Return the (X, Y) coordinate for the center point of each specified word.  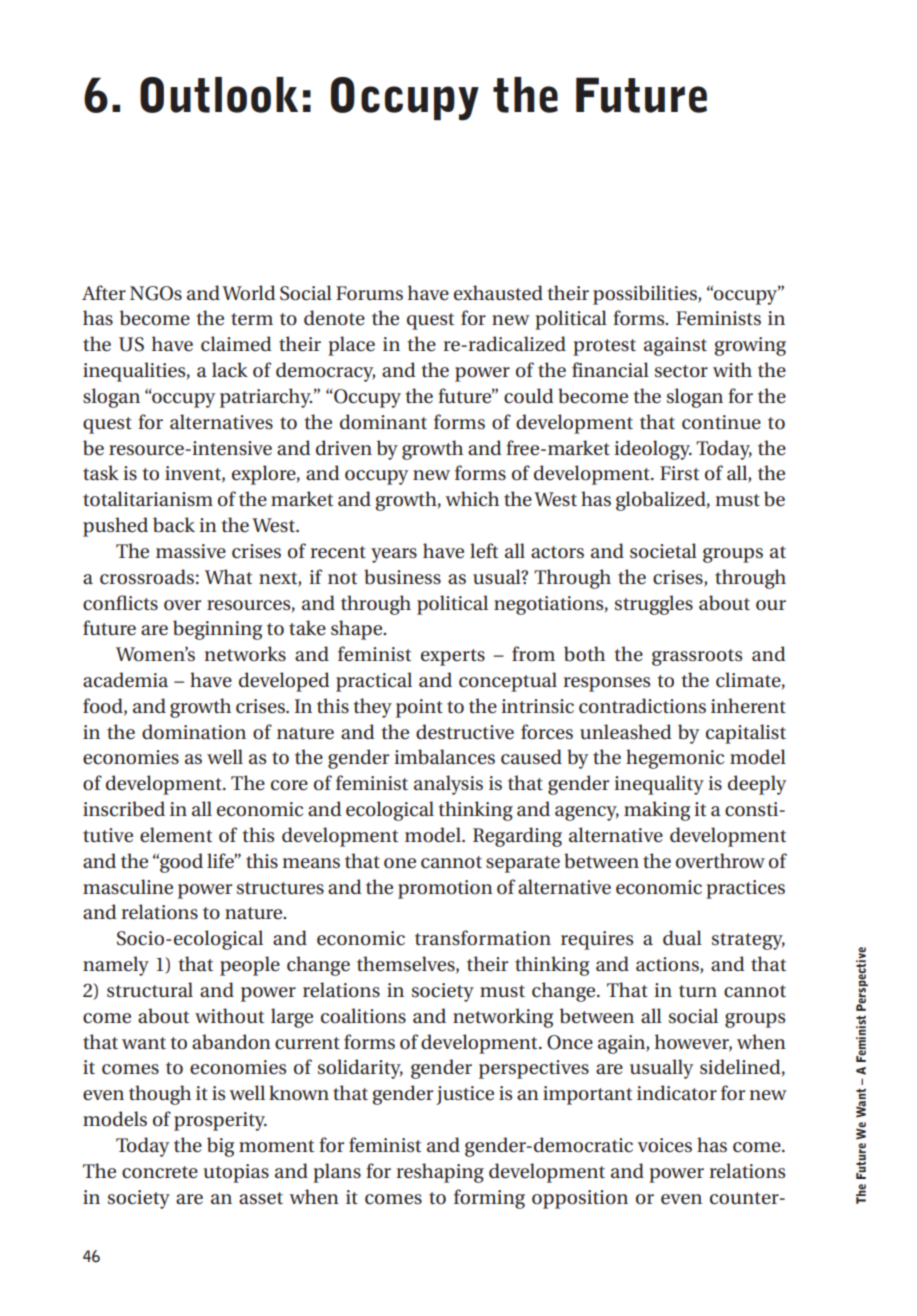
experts (453, 657)
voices (665, 1145)
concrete (160, 1172)
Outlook (219, 95)
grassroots (697, 657)
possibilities (646, 295)
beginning (217, 630)
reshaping (440, 1173)
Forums (369, 293)
